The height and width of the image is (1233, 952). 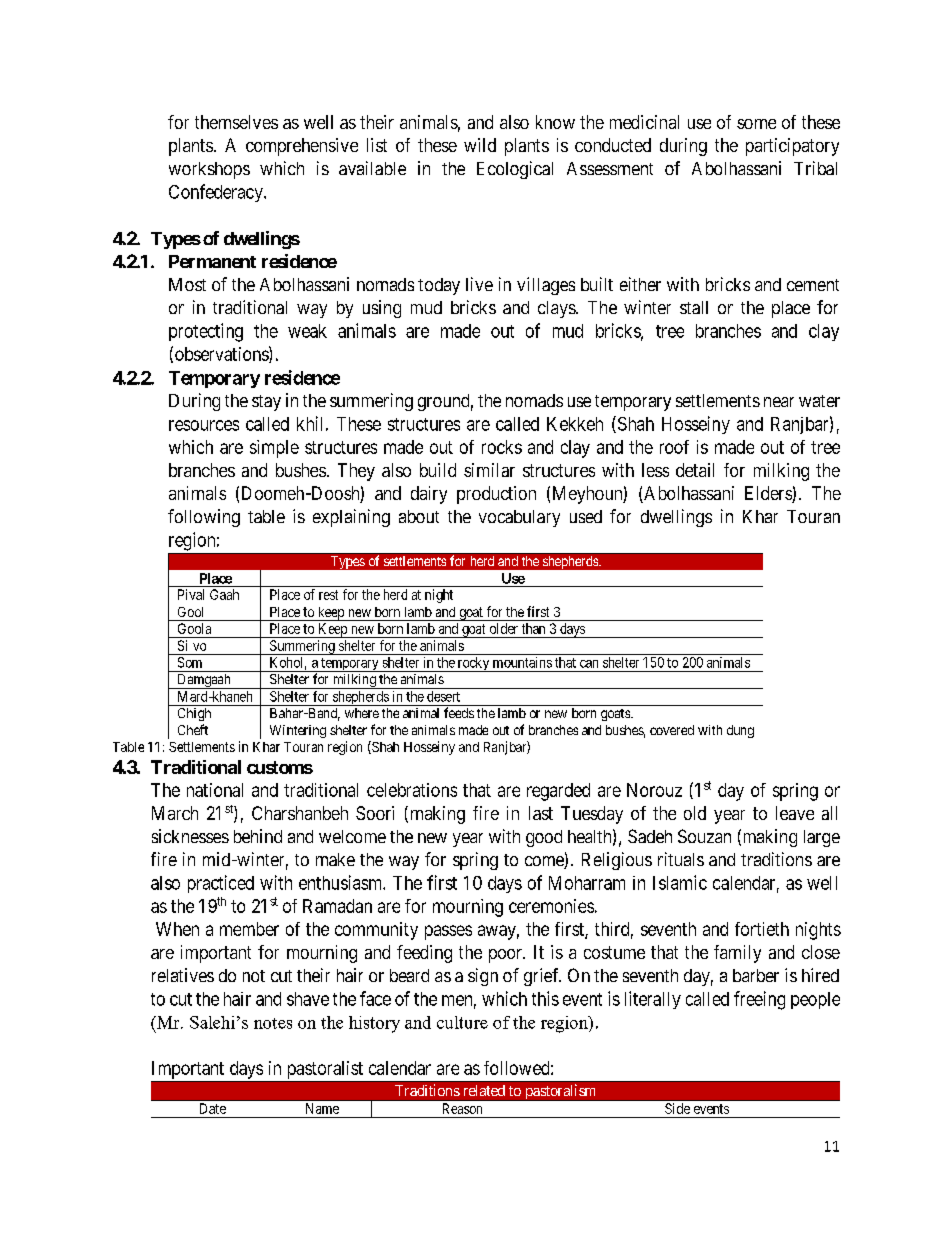 I want to click on notes, so click(x=273, y=1023).
